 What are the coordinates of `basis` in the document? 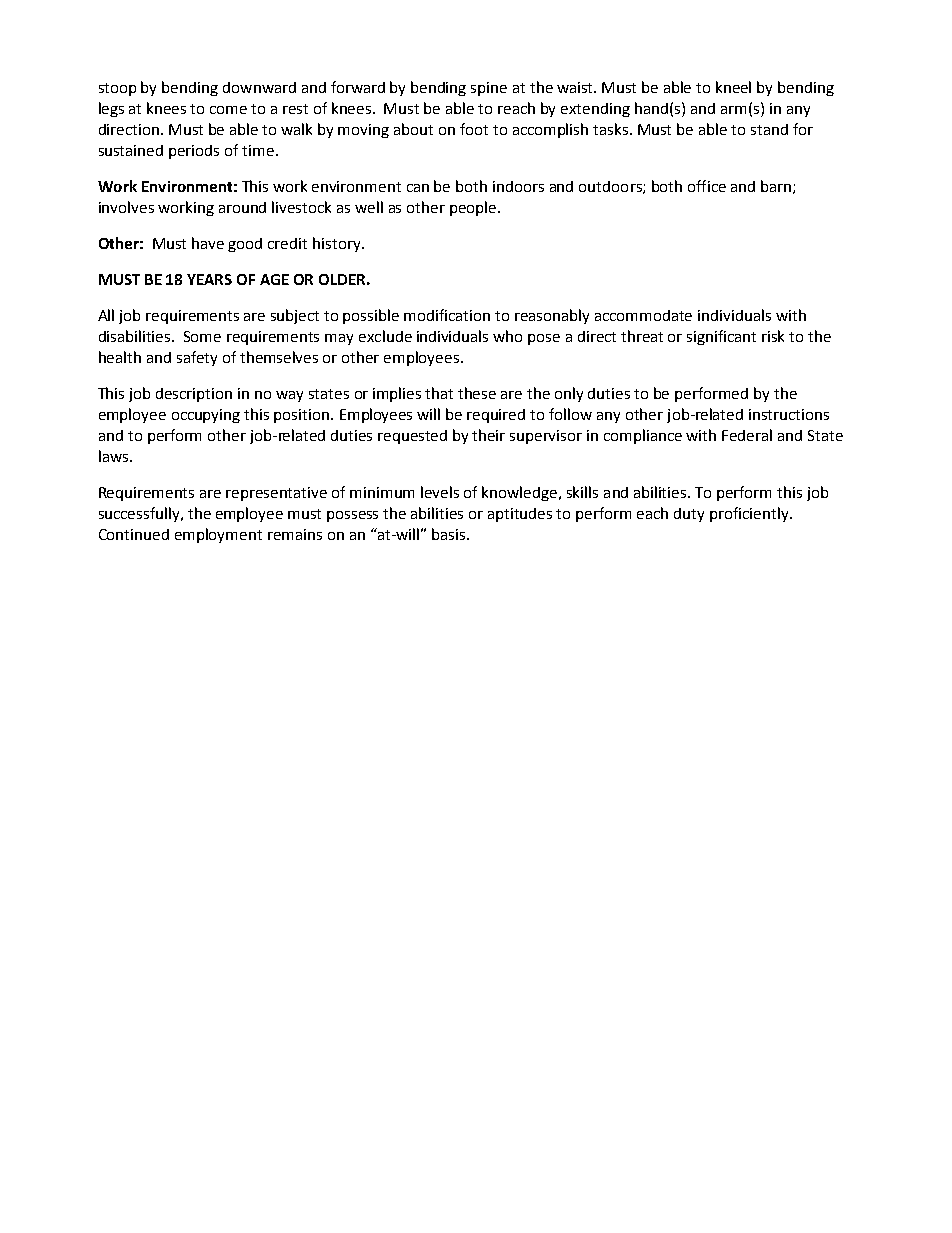 It's located at (448, 534).
